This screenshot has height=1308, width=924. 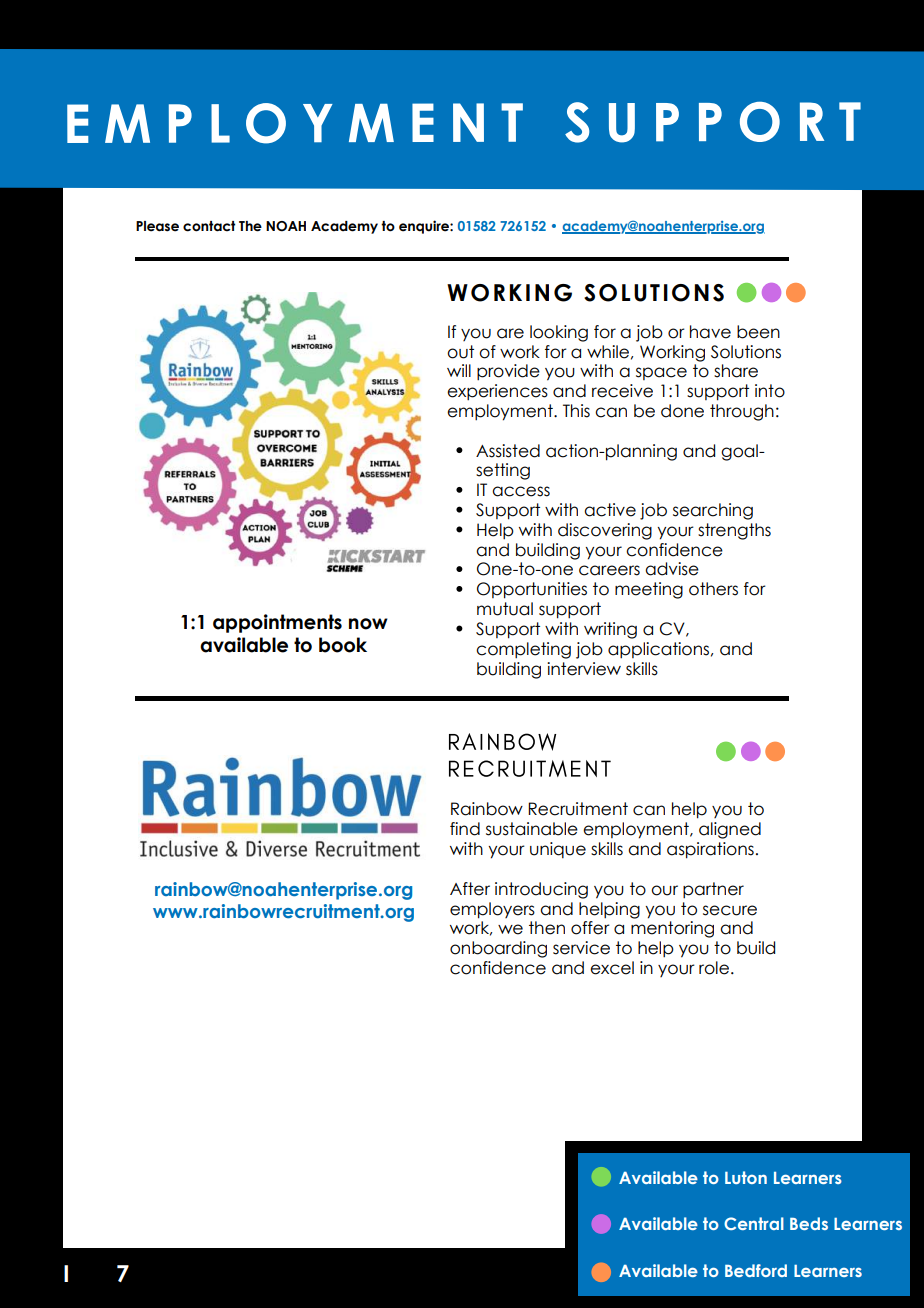 What do you see at coordinates (713, 589) in the screenshot?
I see `others` at bounding box center [713, 589].
